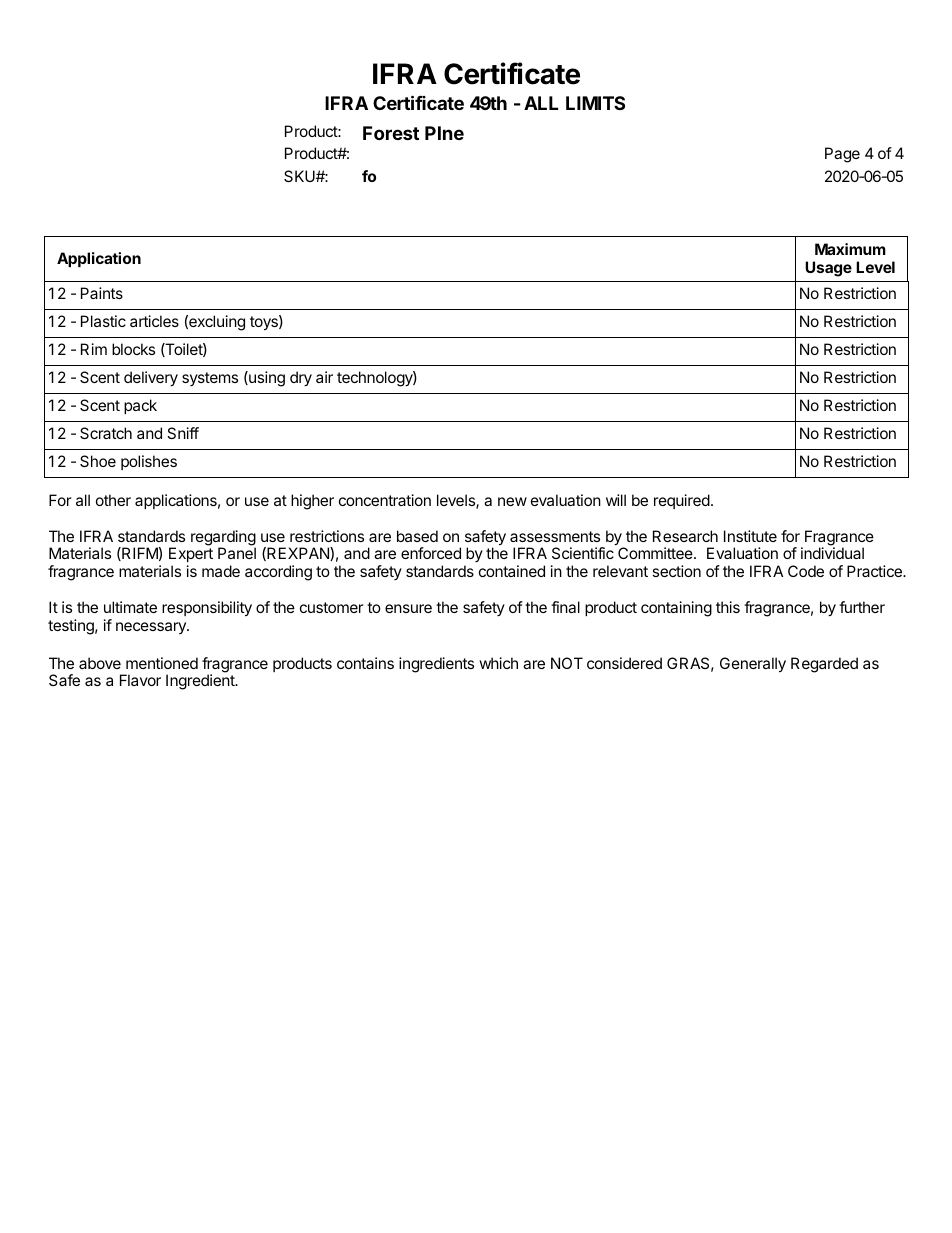 This page has height=1233, width=952. Describe the element at coordinates (512, 501) in the page. I see `new` at that location.
